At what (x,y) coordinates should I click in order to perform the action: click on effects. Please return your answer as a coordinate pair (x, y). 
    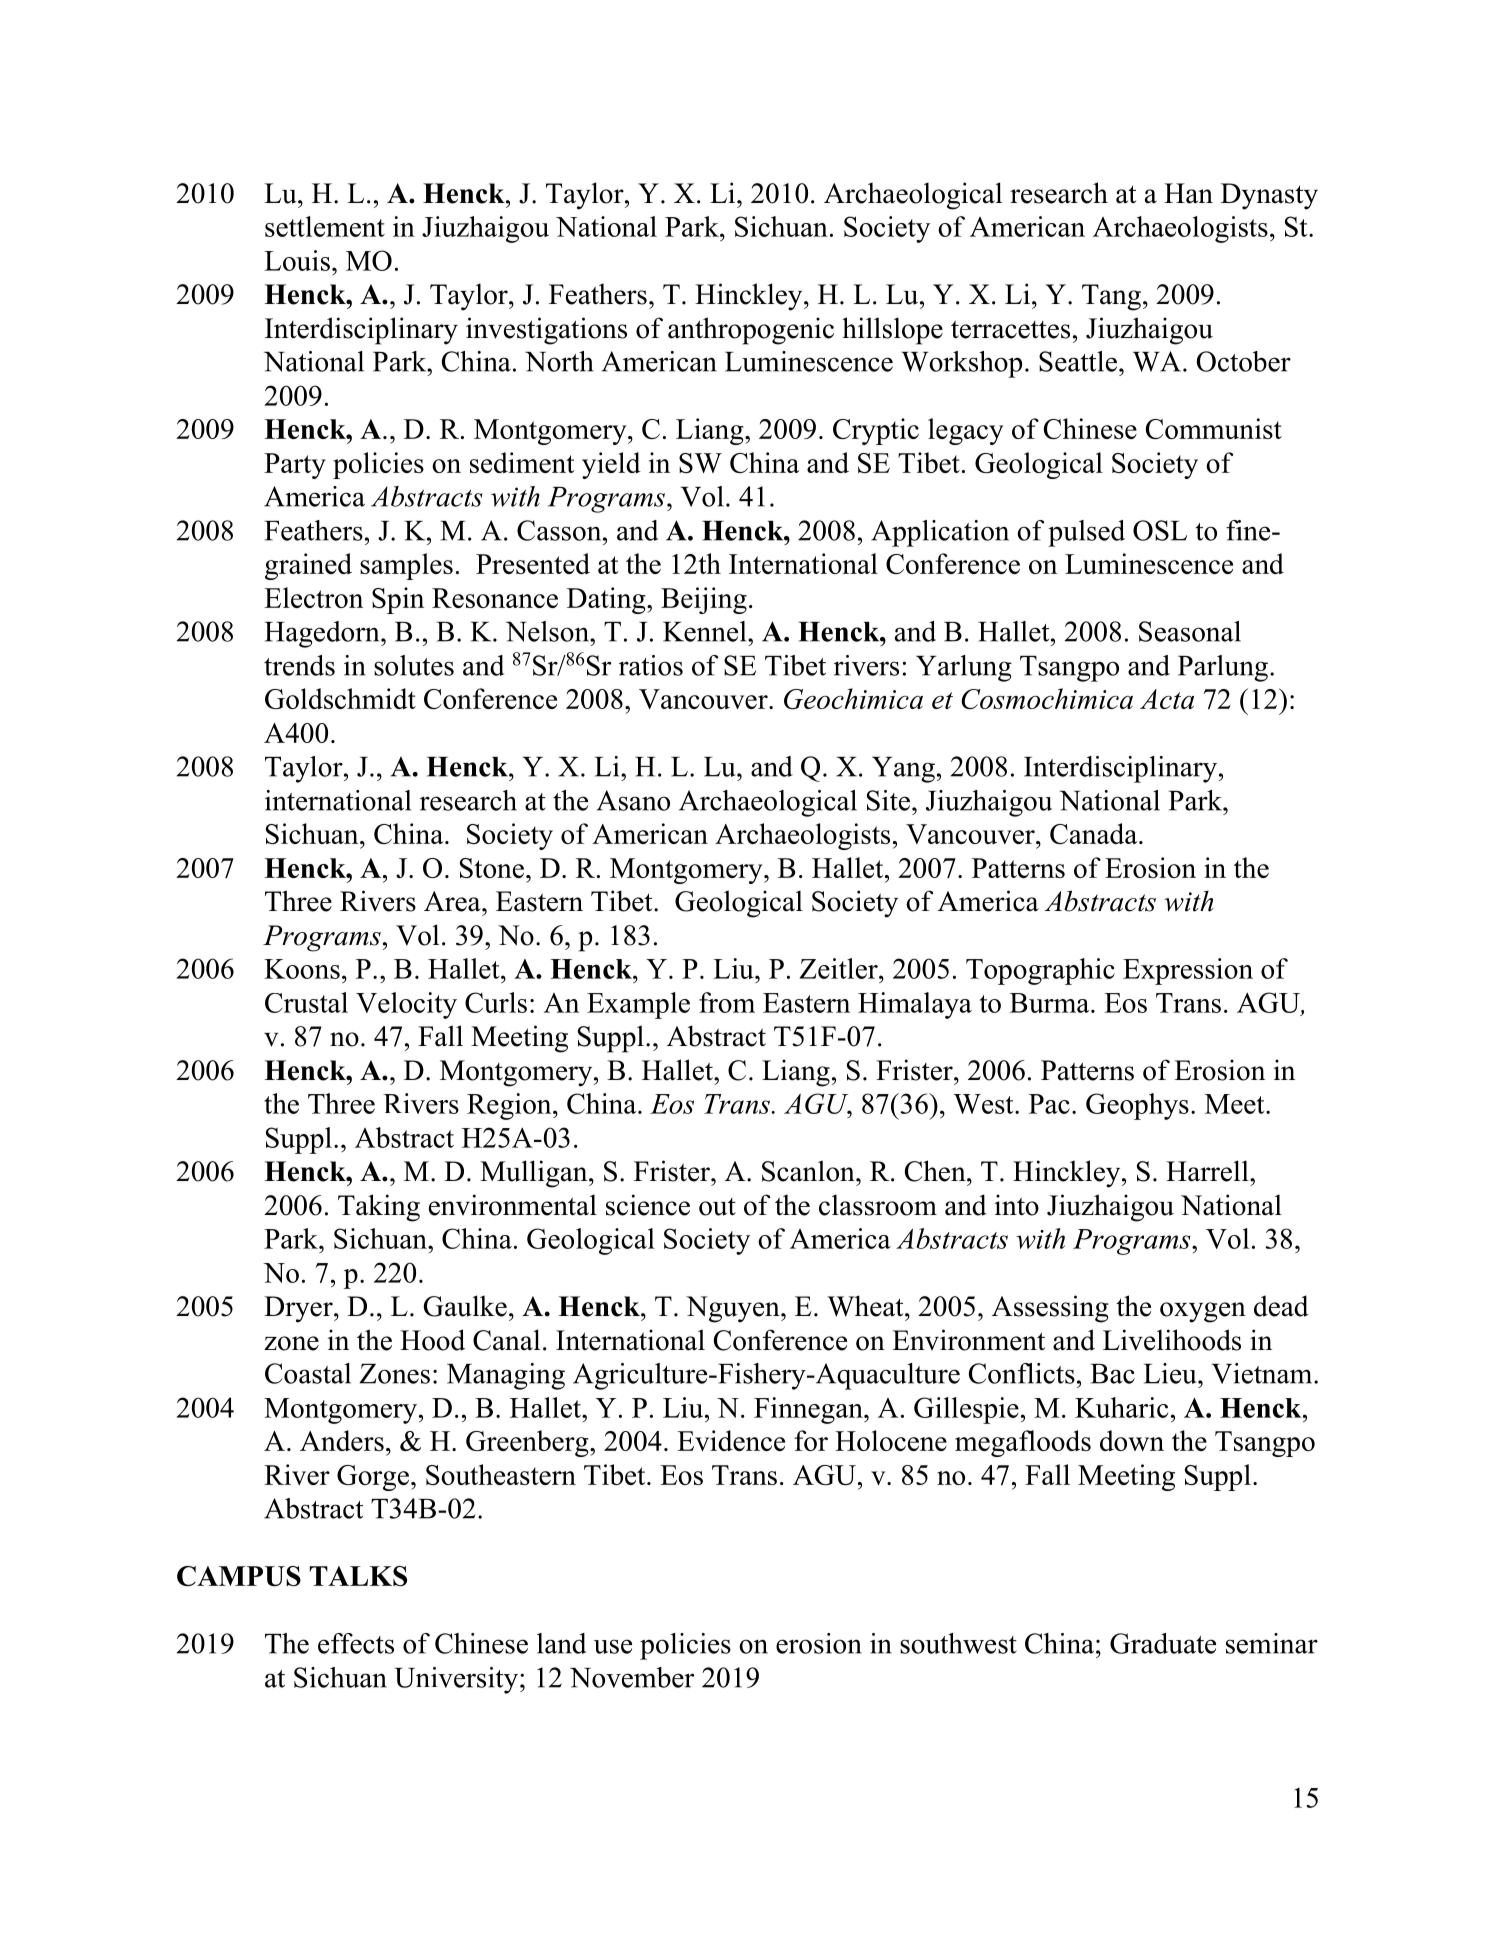
    Looking at the image, I should click on (356, 1643).
